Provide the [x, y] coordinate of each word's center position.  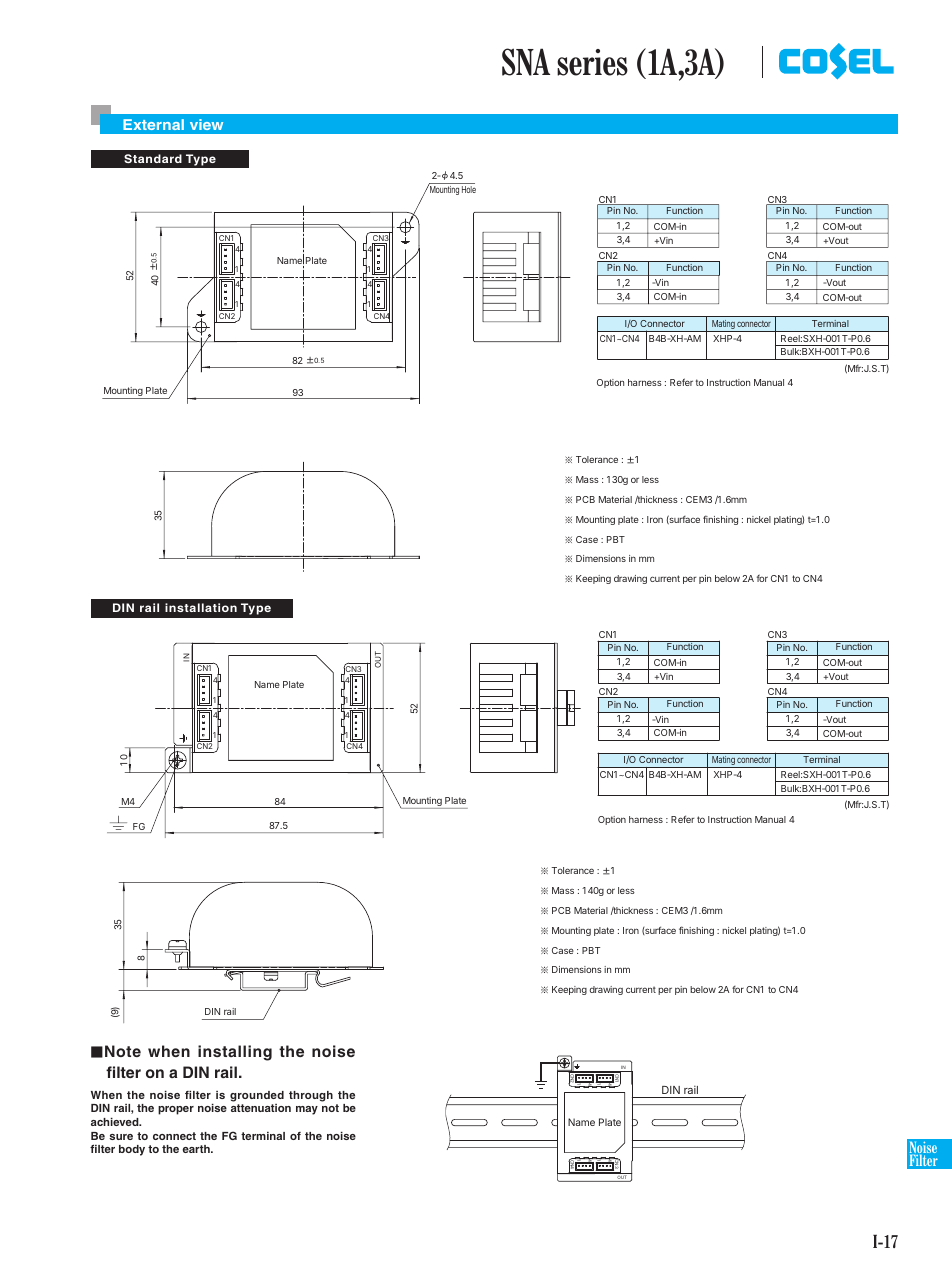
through [311, 1096]
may [307, 1110]
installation [201, 607]
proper [176, 1110]
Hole [469, 189]
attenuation [261, 1108]
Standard [153, 158]
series [592, 62]
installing [235, 1053]
